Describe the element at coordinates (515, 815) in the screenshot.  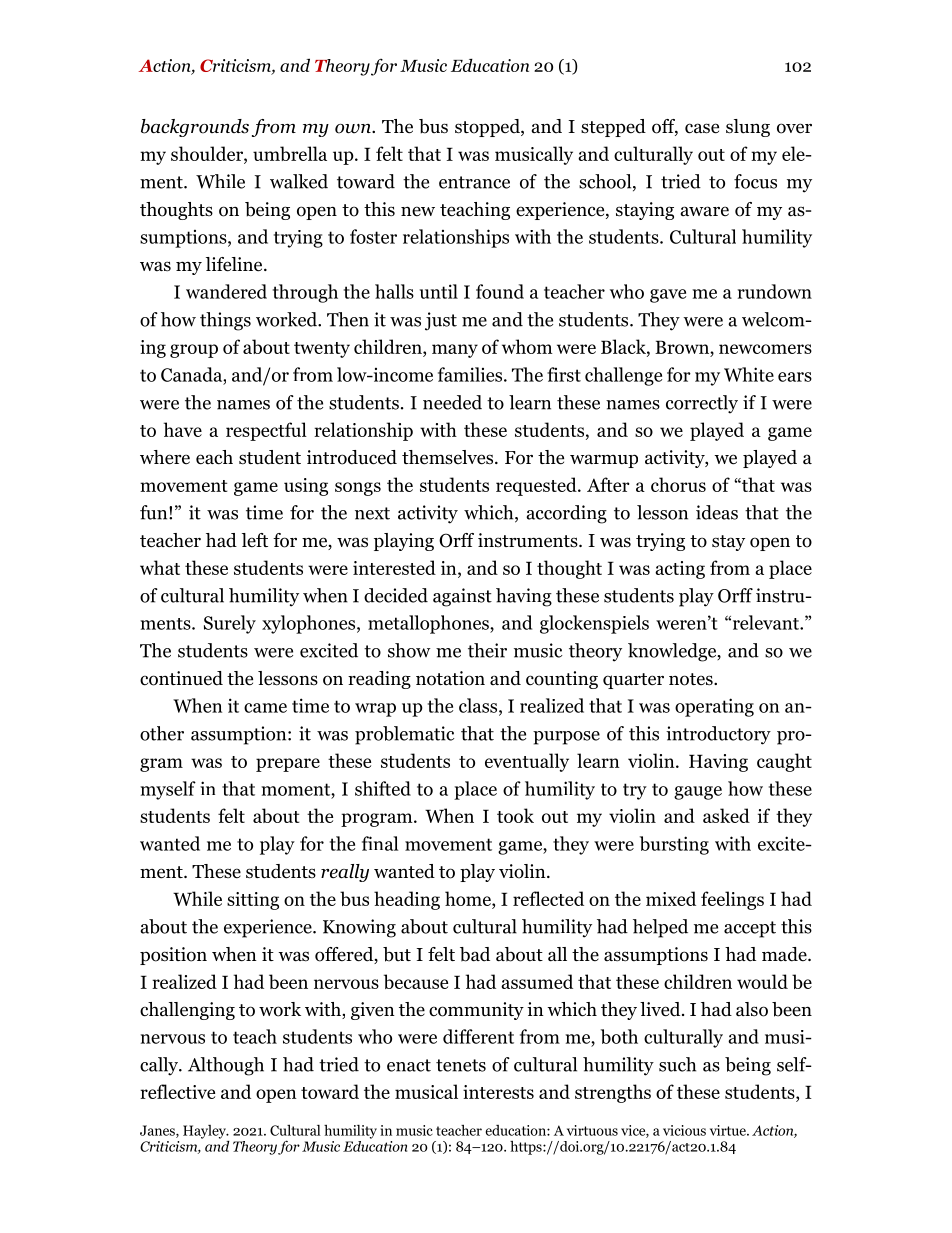
I see `took` at that location.
